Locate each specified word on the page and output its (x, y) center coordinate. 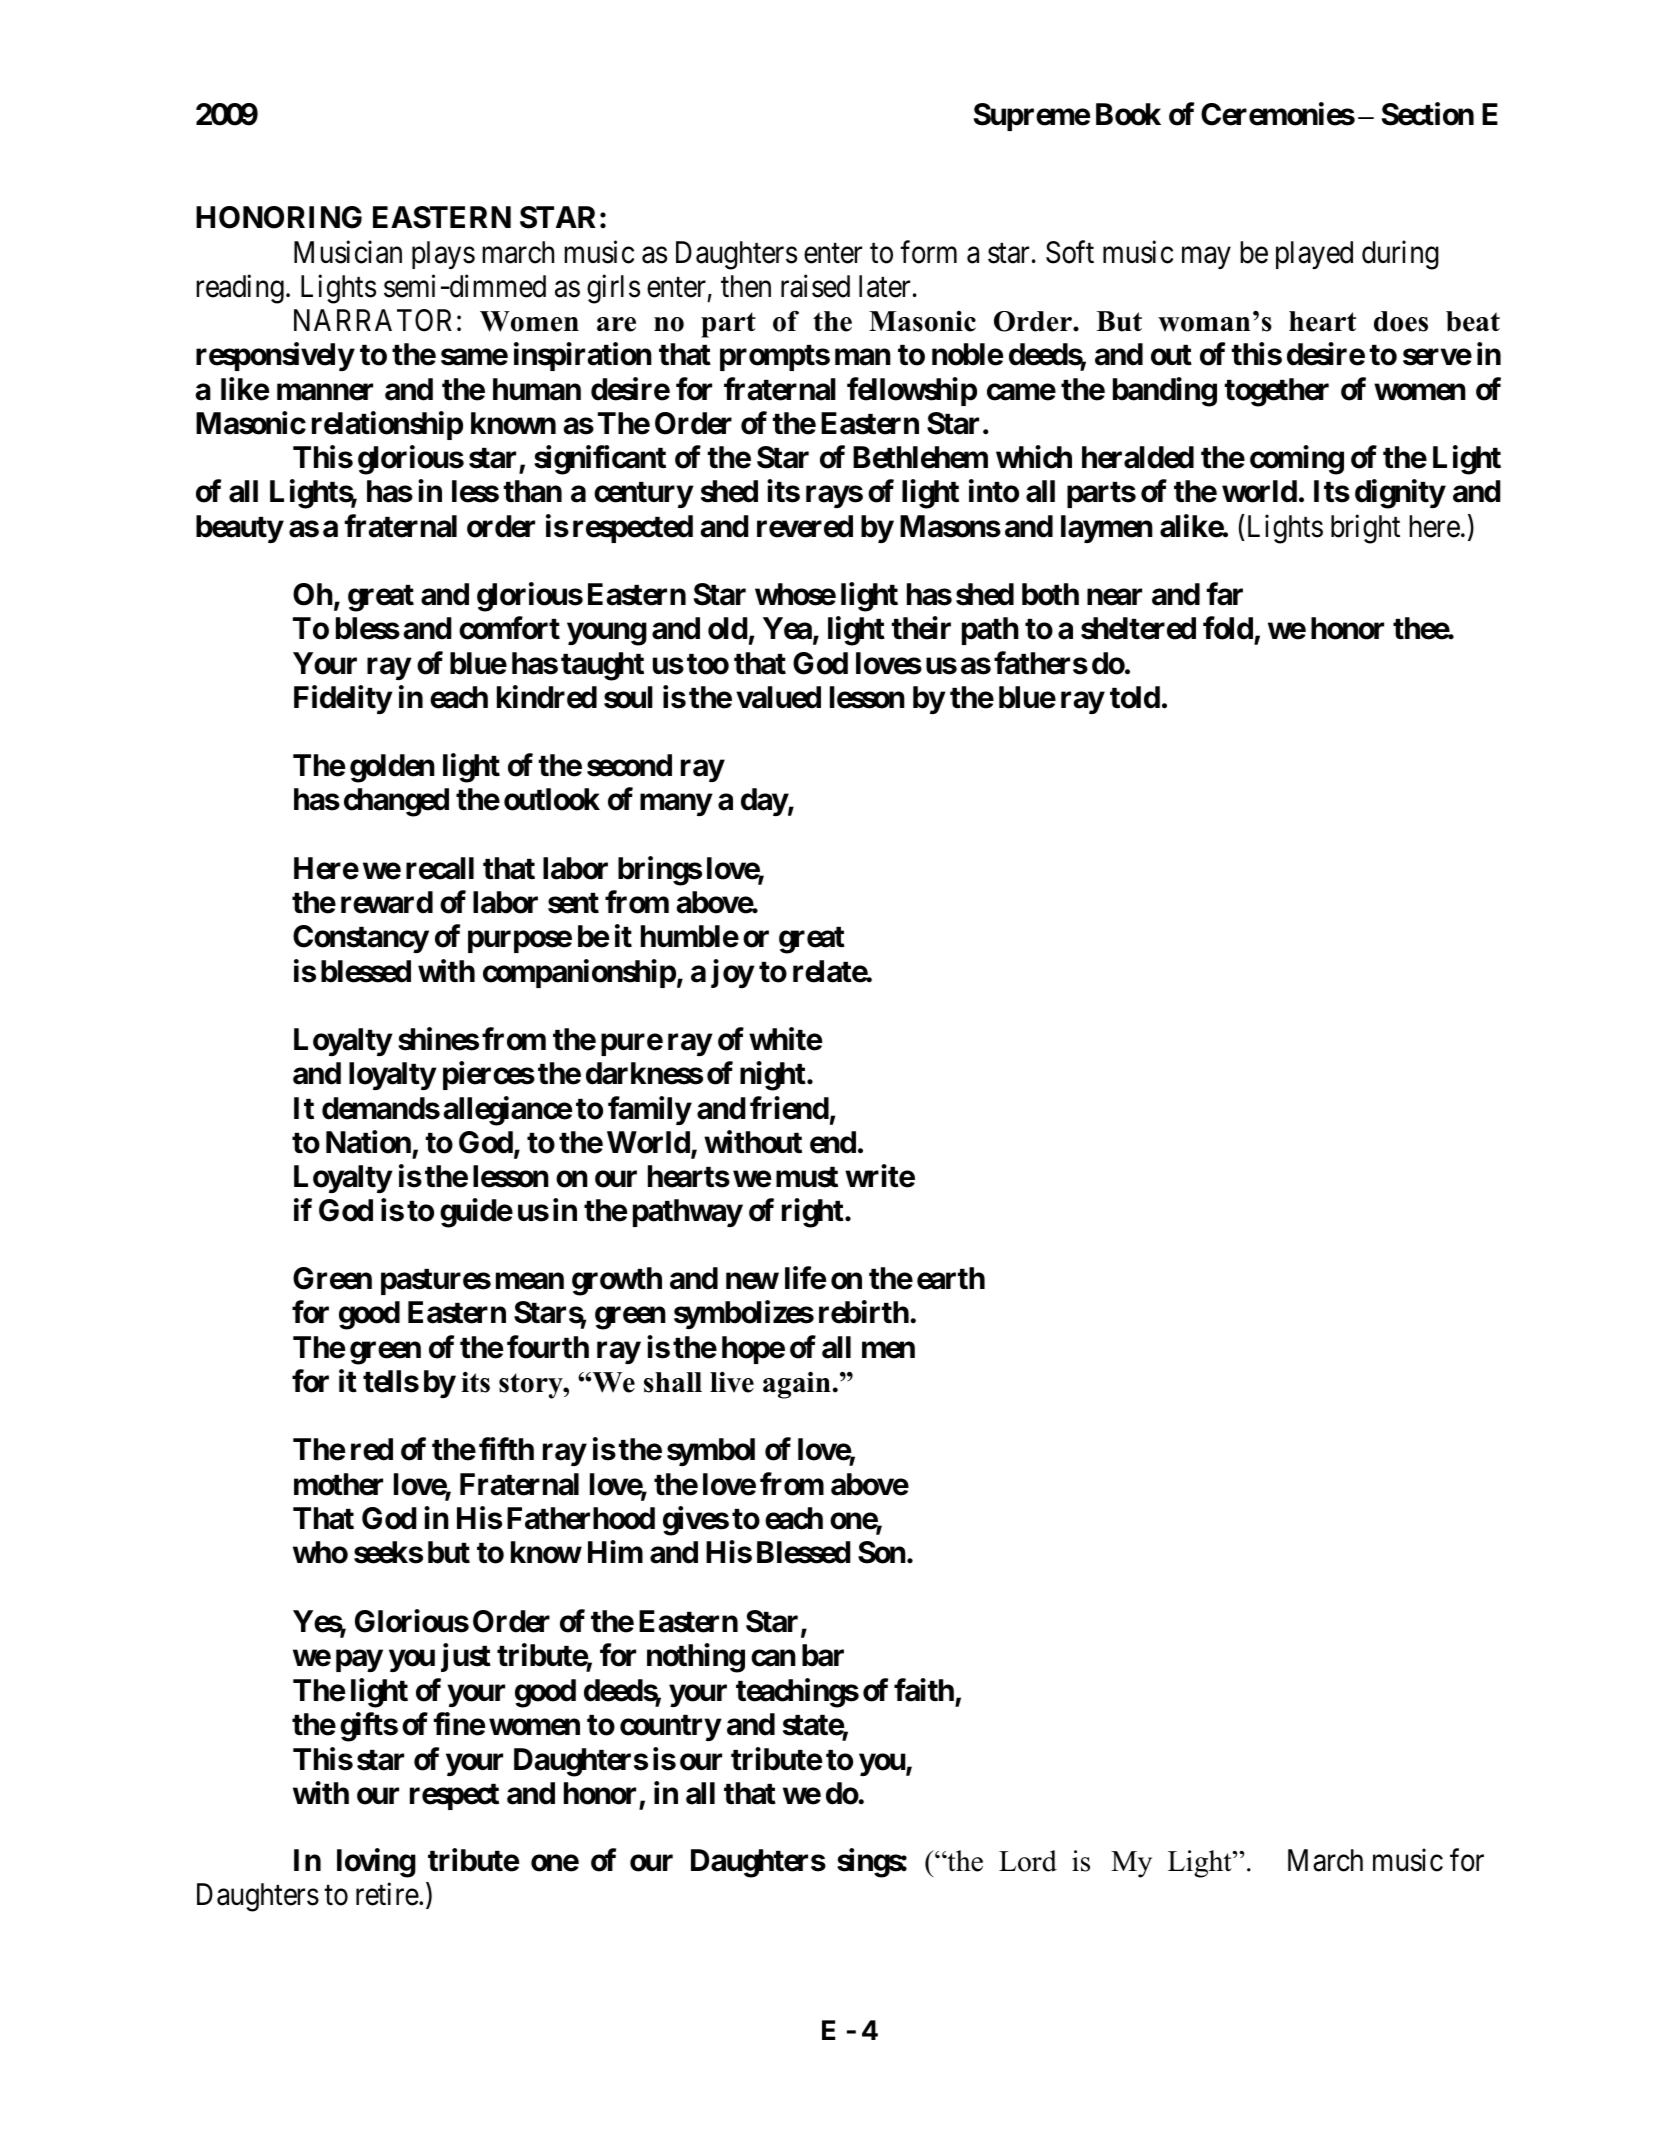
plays (443, 255)
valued (778, 697)
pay (359, 1661)
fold (1228, 628)
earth (951, 1278)
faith (924, 1690)
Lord (1028, 1861)
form (928, 252)
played (1314, 255)
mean (530, 1281)
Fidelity (343, 699)
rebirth (864, 1312)
